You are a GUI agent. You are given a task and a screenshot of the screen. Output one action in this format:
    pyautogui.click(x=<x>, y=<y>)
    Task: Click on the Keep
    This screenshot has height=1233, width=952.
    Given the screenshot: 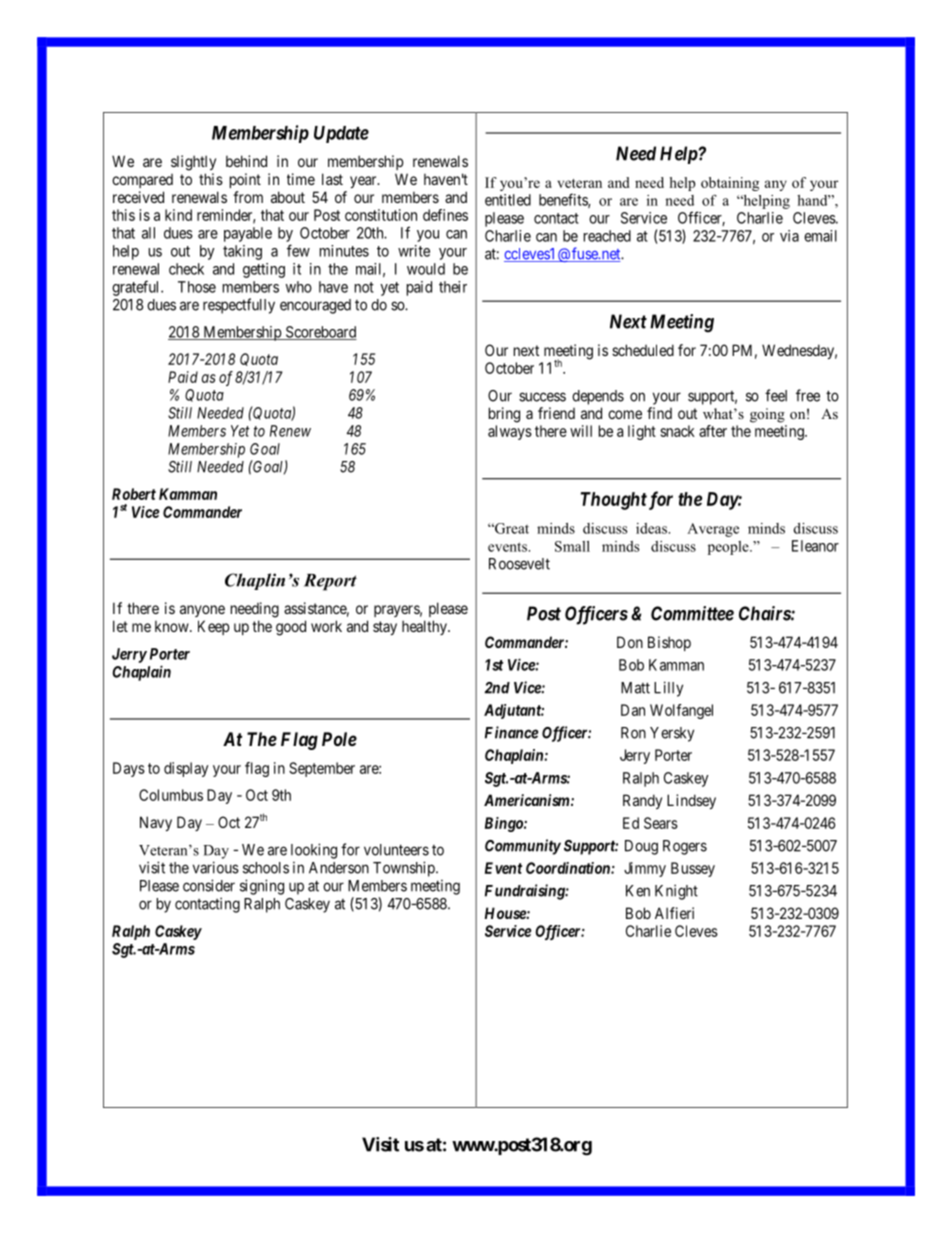 What is the action you would take?
    pyautogui.click(x=213, y=627)
